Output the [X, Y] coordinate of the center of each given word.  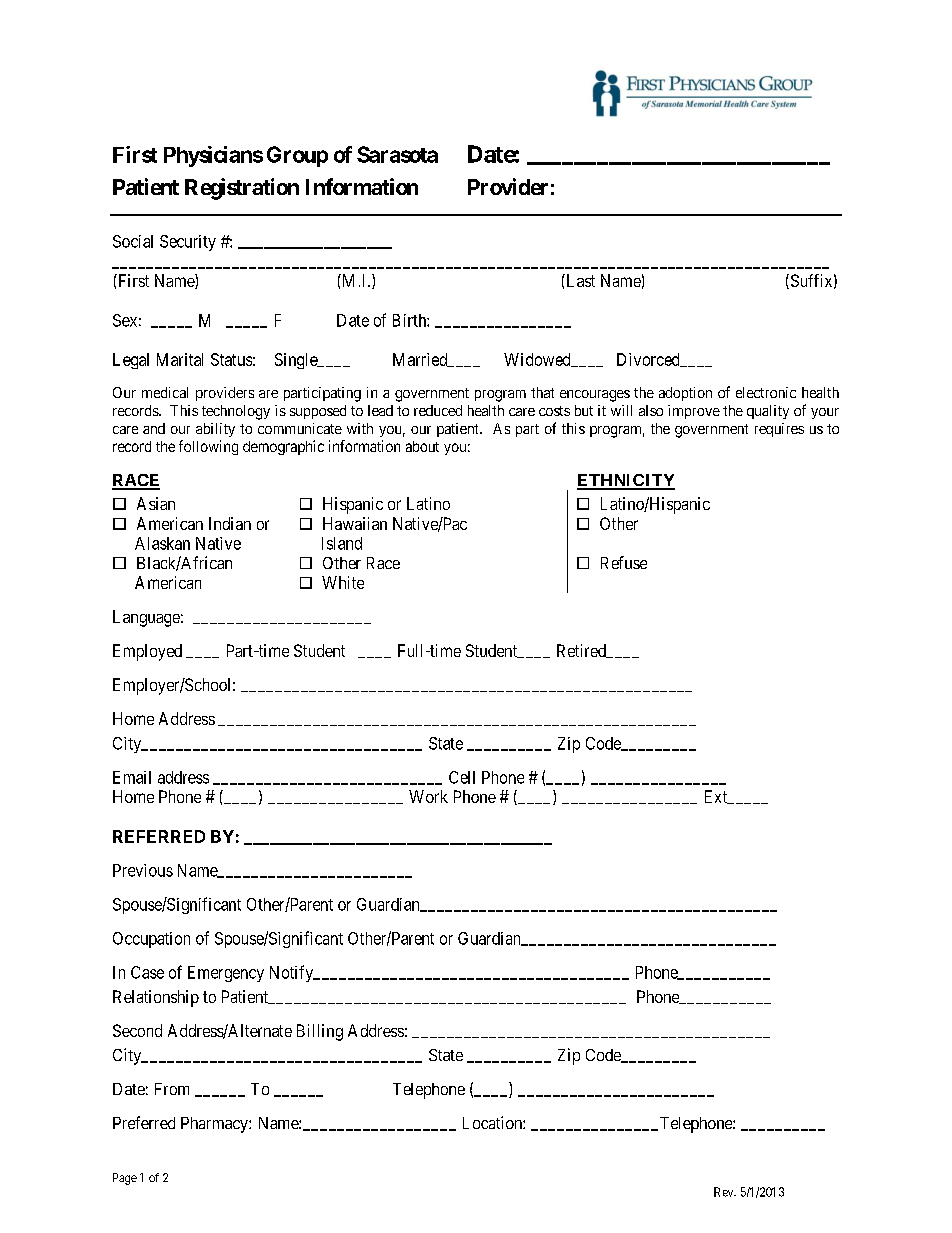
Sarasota [397, 154]
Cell [462, 777]
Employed [147, 652]
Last [579, 280]
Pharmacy [215, 1125]
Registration [242, 189]
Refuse [624, 562]
